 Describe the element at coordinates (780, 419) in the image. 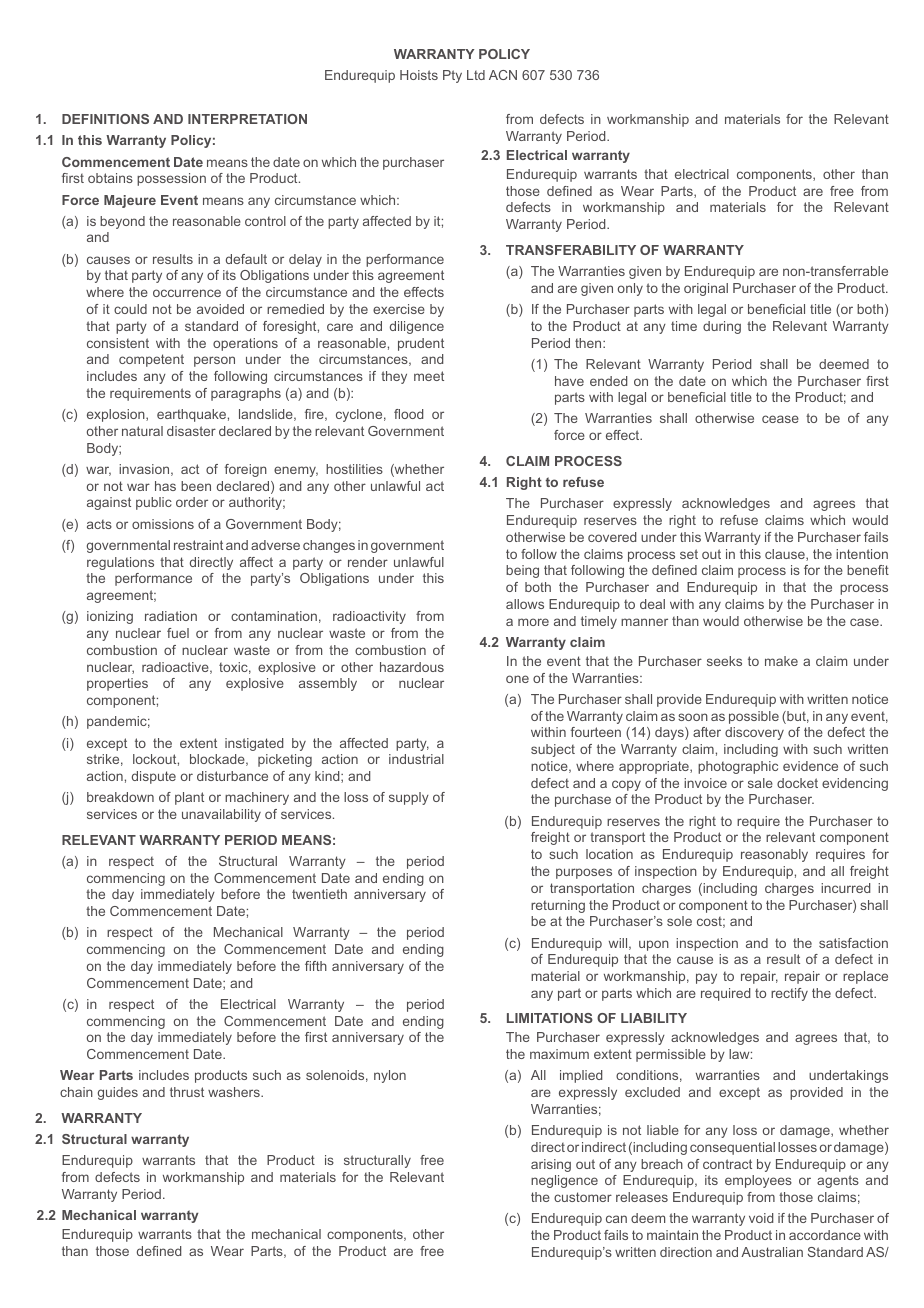

I see `cease` at that location.
